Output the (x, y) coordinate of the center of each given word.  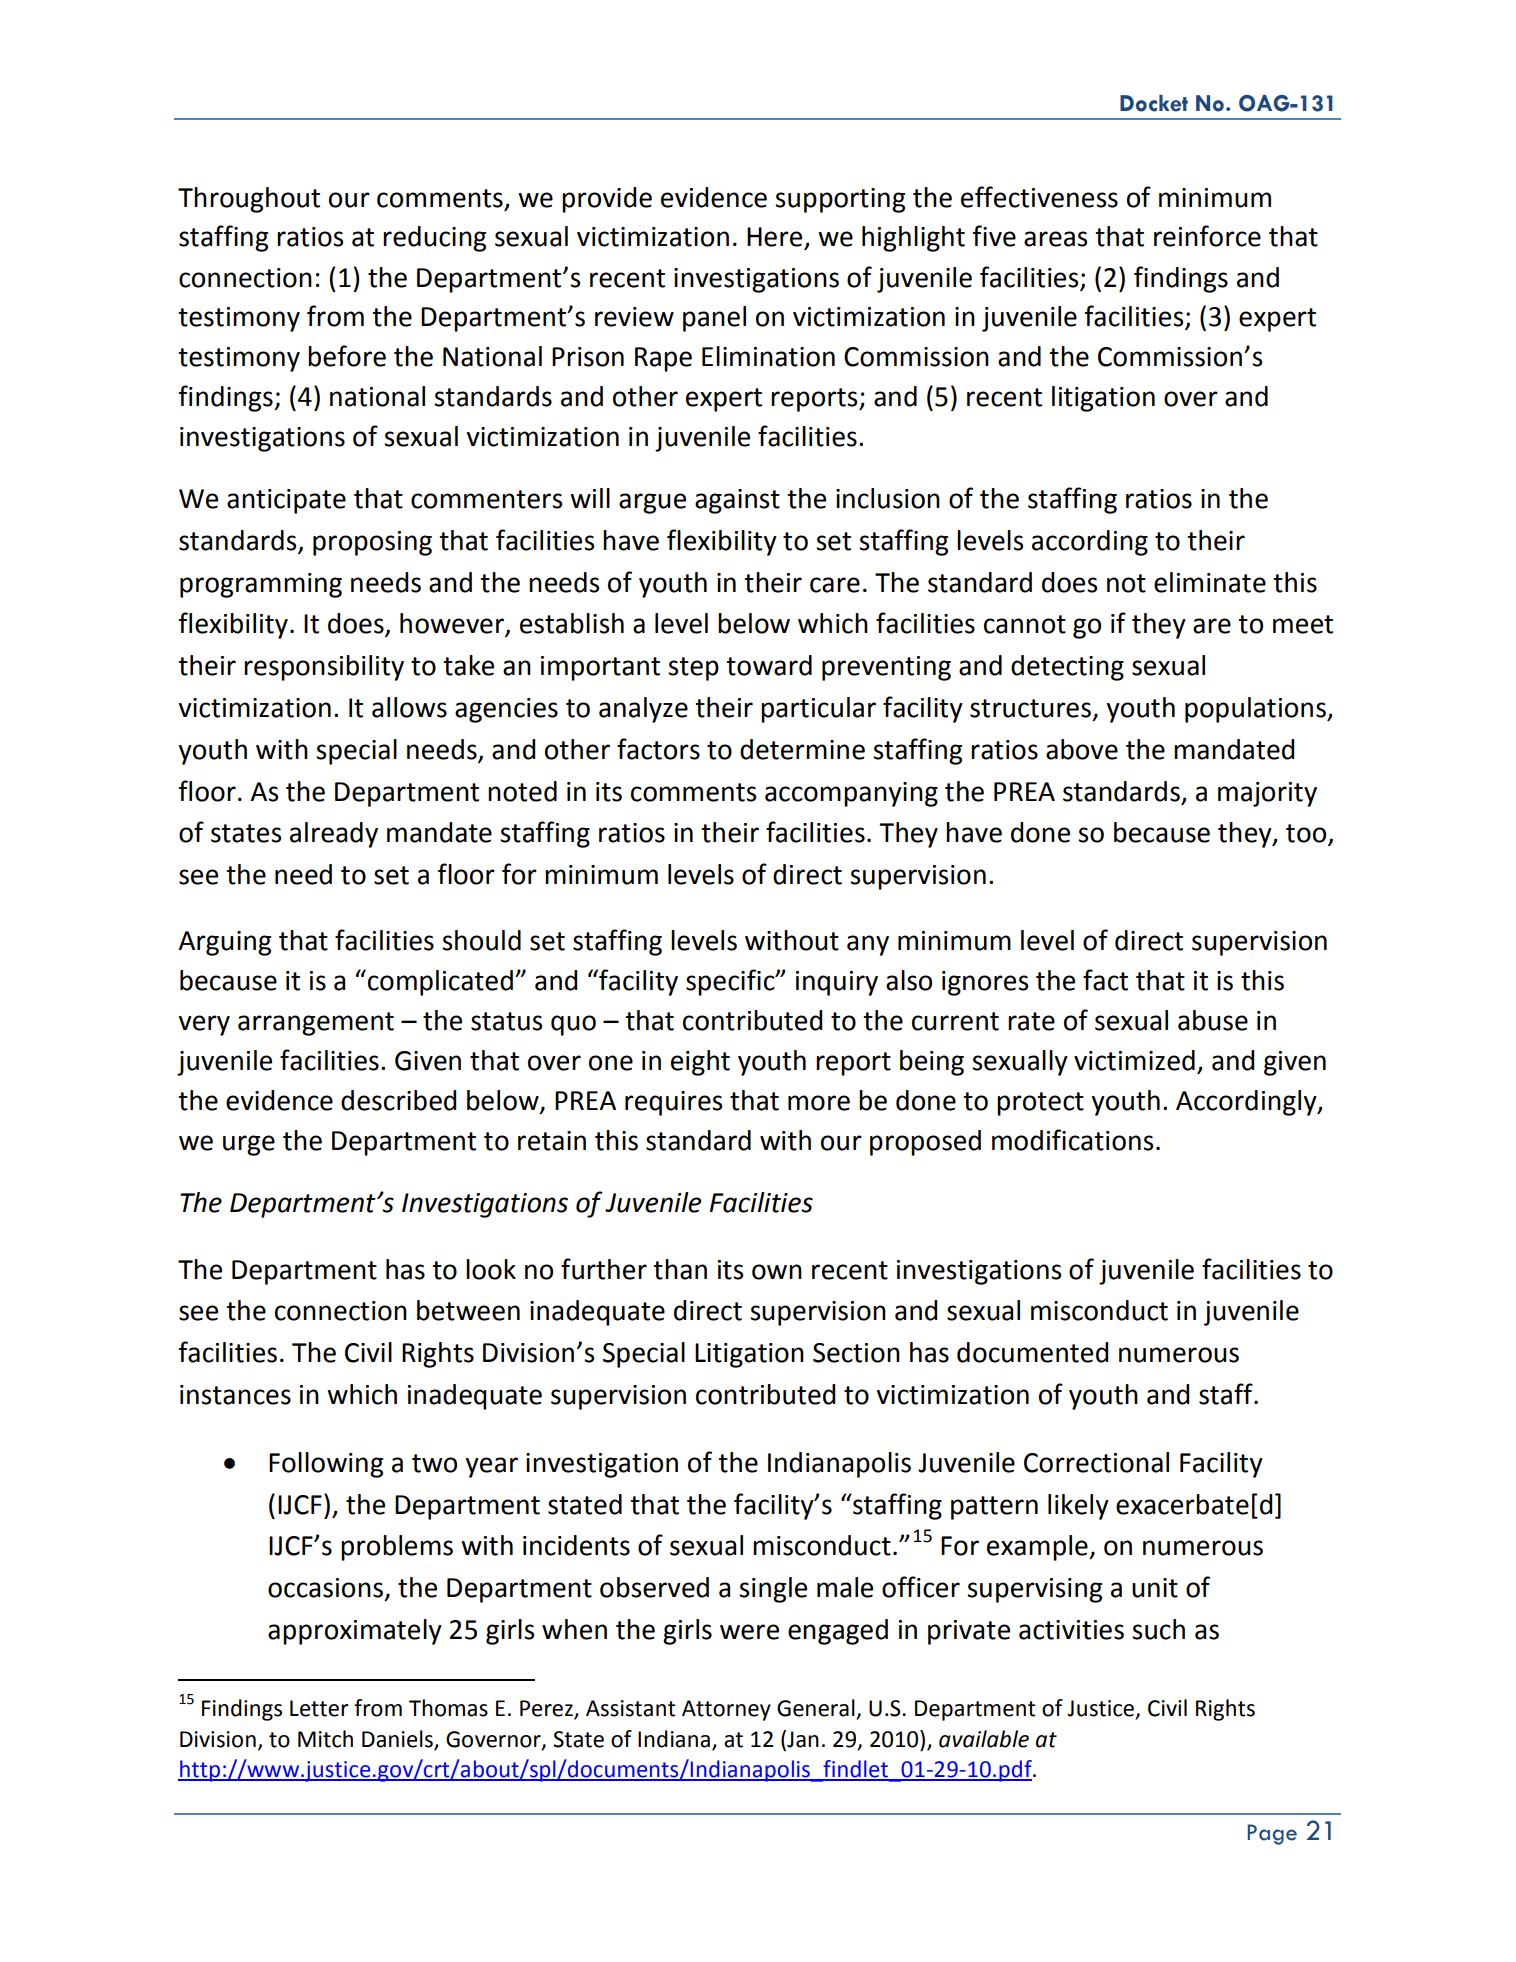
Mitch (325, 1739)
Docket (1154, 103)
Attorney (726, 1710)
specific (731, 982)
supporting (840, 200)
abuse (1213, 1020)
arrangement (316, 1024)
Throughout (249, 200)
